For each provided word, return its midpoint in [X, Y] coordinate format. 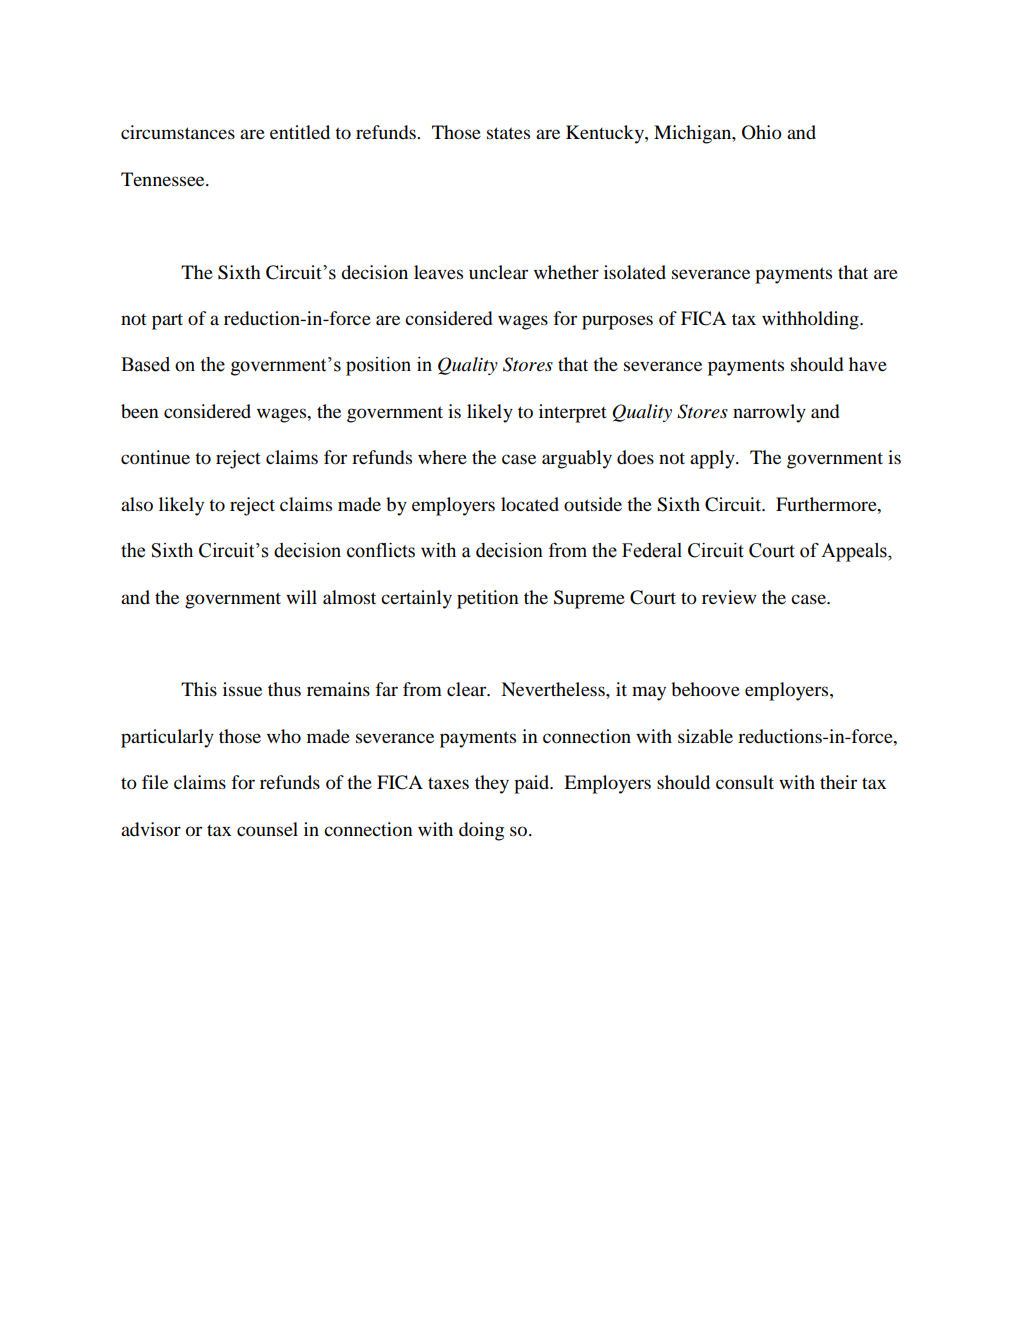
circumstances [178, 132]
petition [488, 599]
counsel [267, 829]
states [508, 133]
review [729, 597]
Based [145, 364]
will [301, 597]
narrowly [769, 413]
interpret [573, 413]
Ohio [762, 132]
